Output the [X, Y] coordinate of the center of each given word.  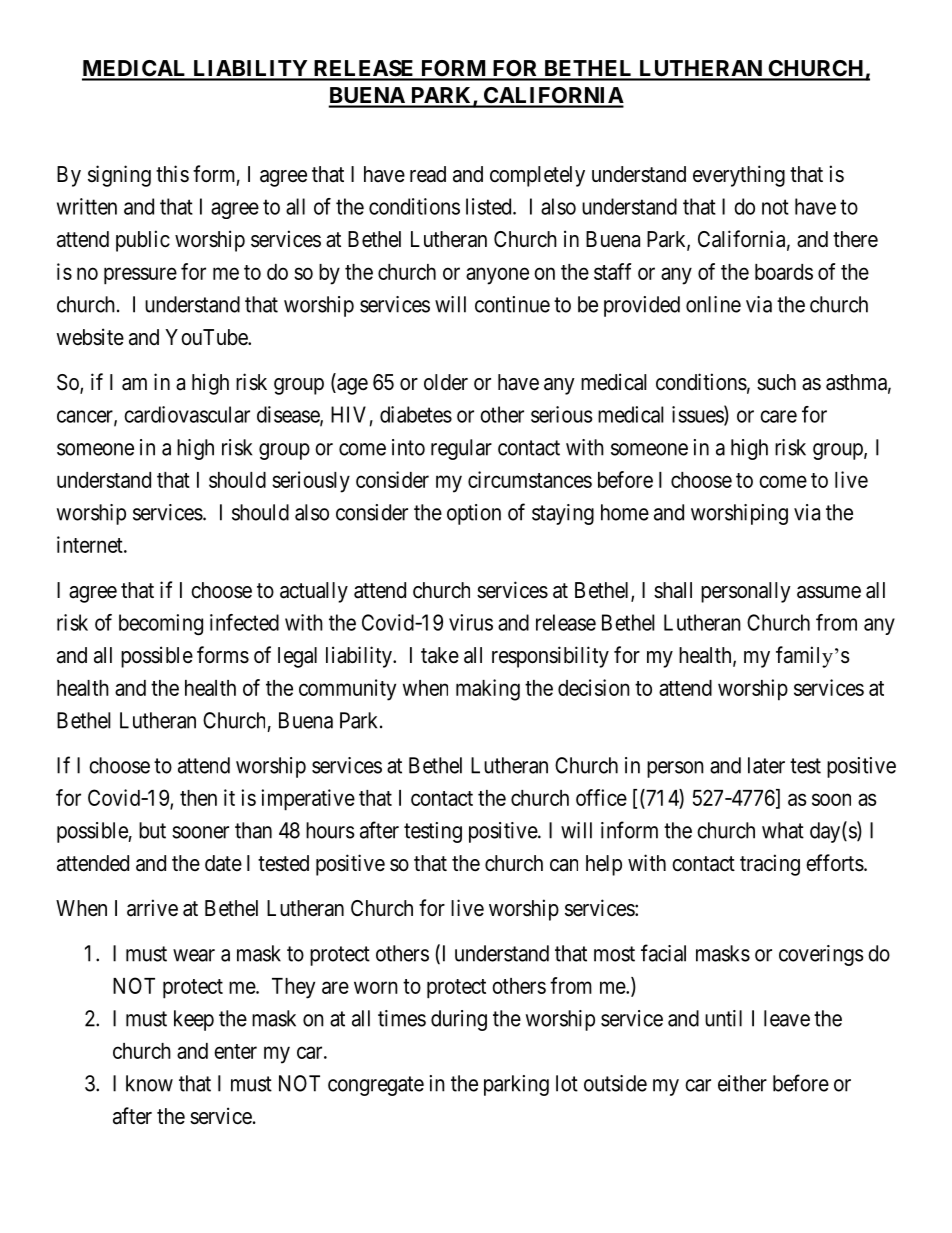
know [149, 1083]
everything [739, 176]
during [459, 1020]
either [742, 1083]
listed [490, 206]
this [172, 174]
